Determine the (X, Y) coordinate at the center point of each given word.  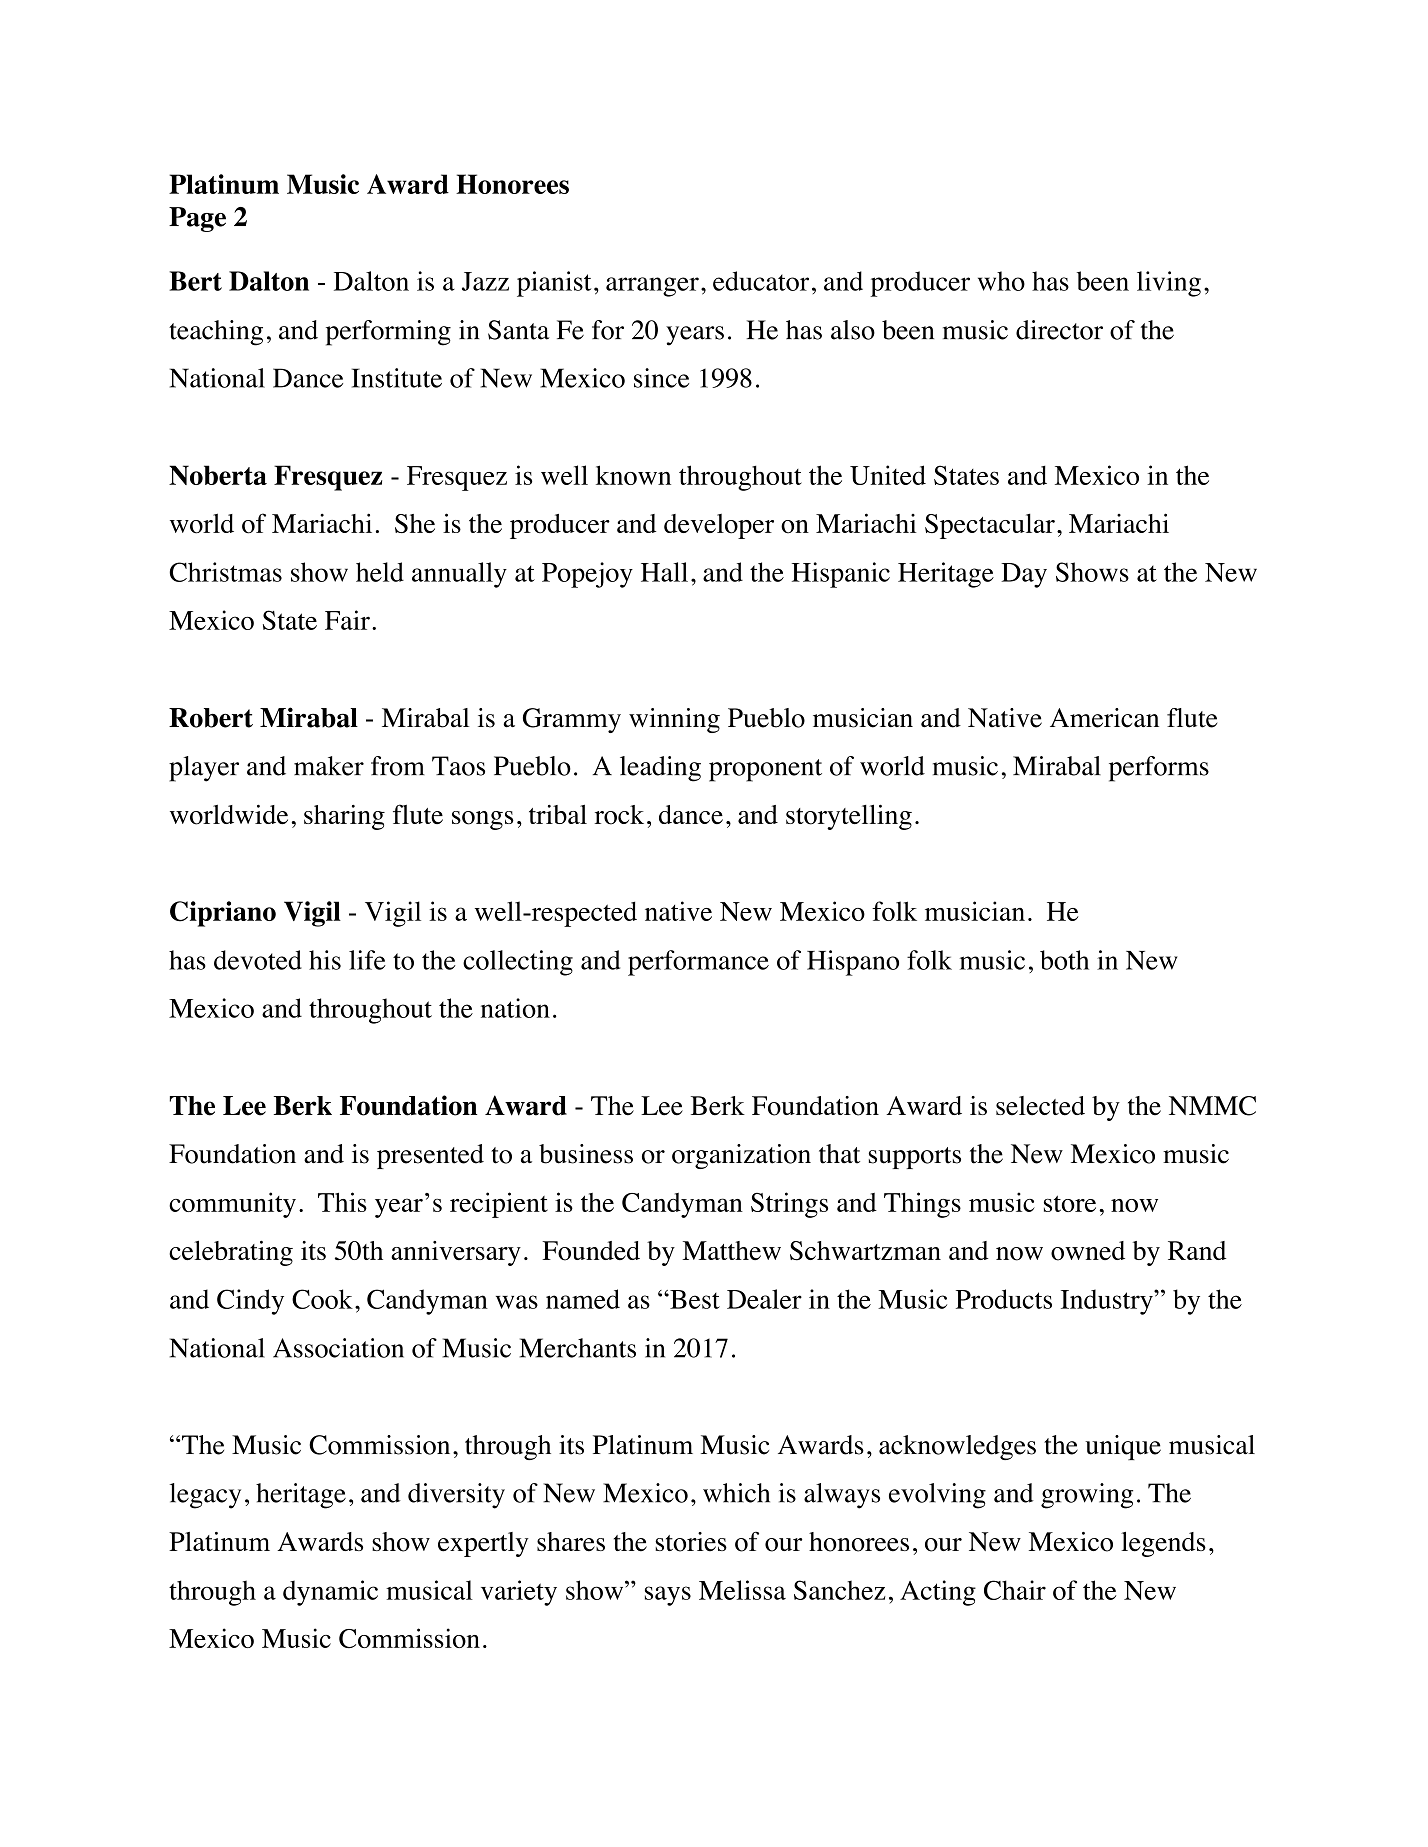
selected (1040, 1106)
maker (329, 766)
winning (674, 720)
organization (741, 1156)
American (1104, 718)
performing (388, 333)
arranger (652, 287)
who (1001, 281)
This (342, 1202)
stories (691, 1542)
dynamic (330, 1593)
